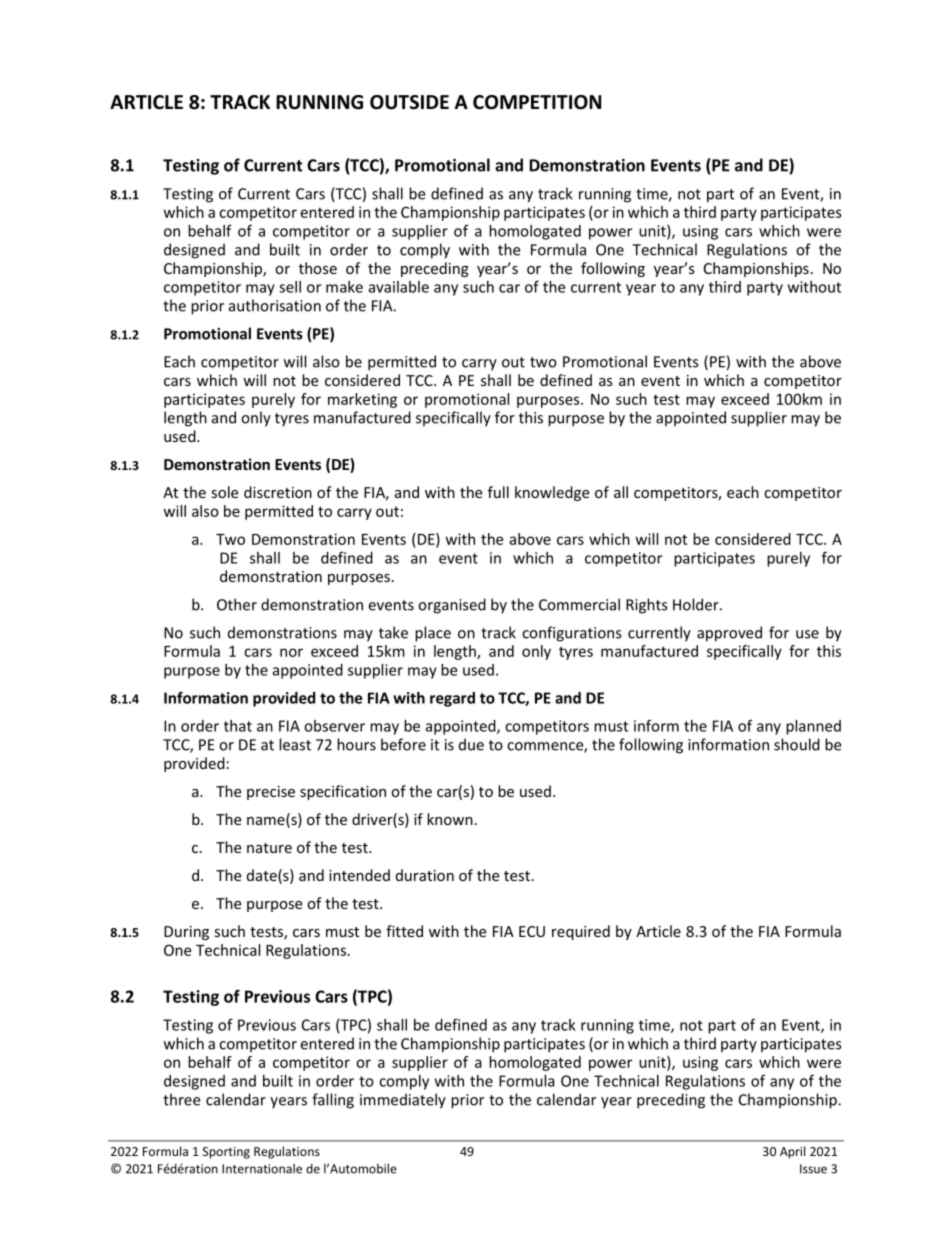 The height and width of the page is (1233, 952). What do you see at coordinates (537, 102) in the page?
I see `COMPETITION` at bounding box center [537, 102].
